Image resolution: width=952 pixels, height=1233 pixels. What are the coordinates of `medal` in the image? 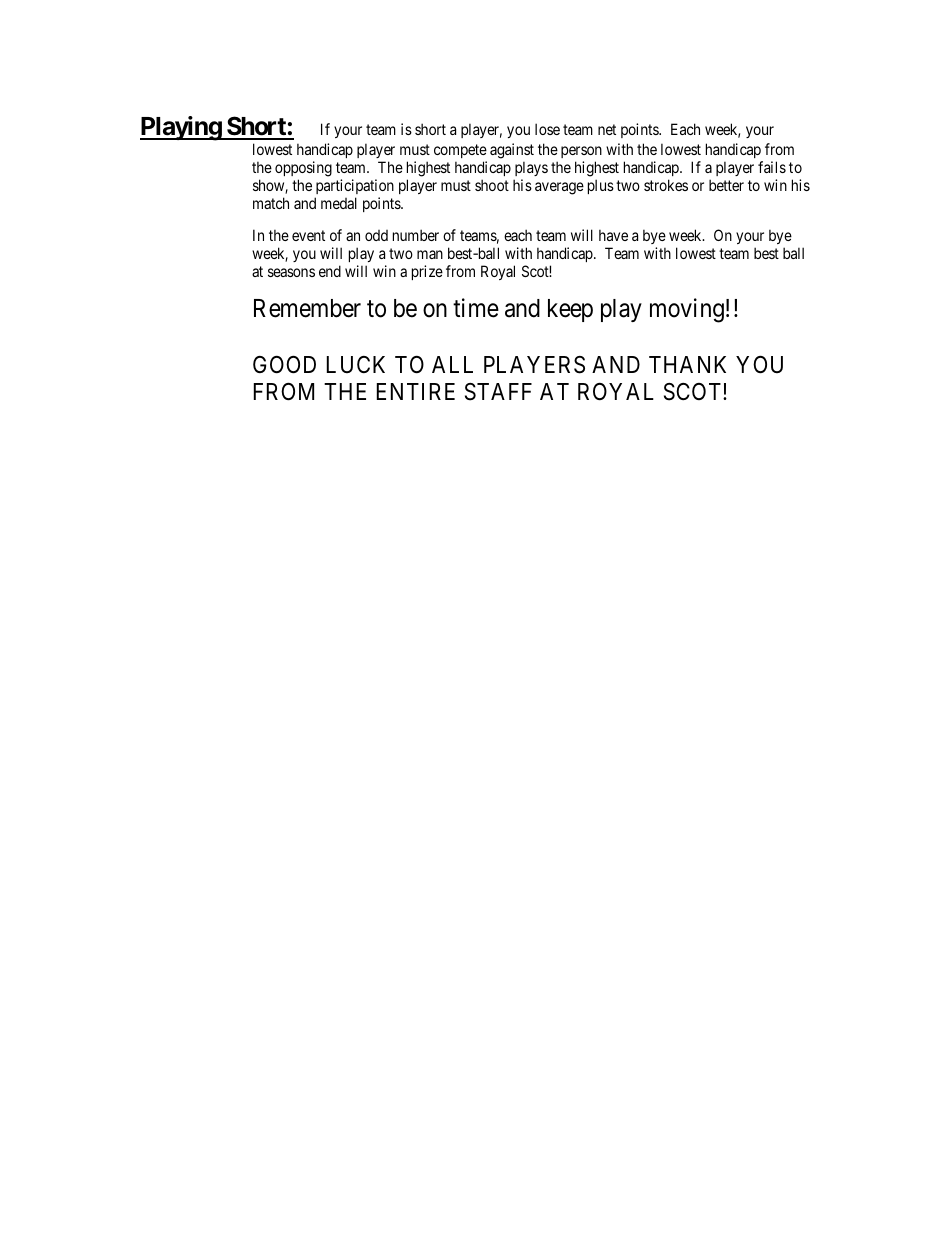 It's located at (339, 203).
